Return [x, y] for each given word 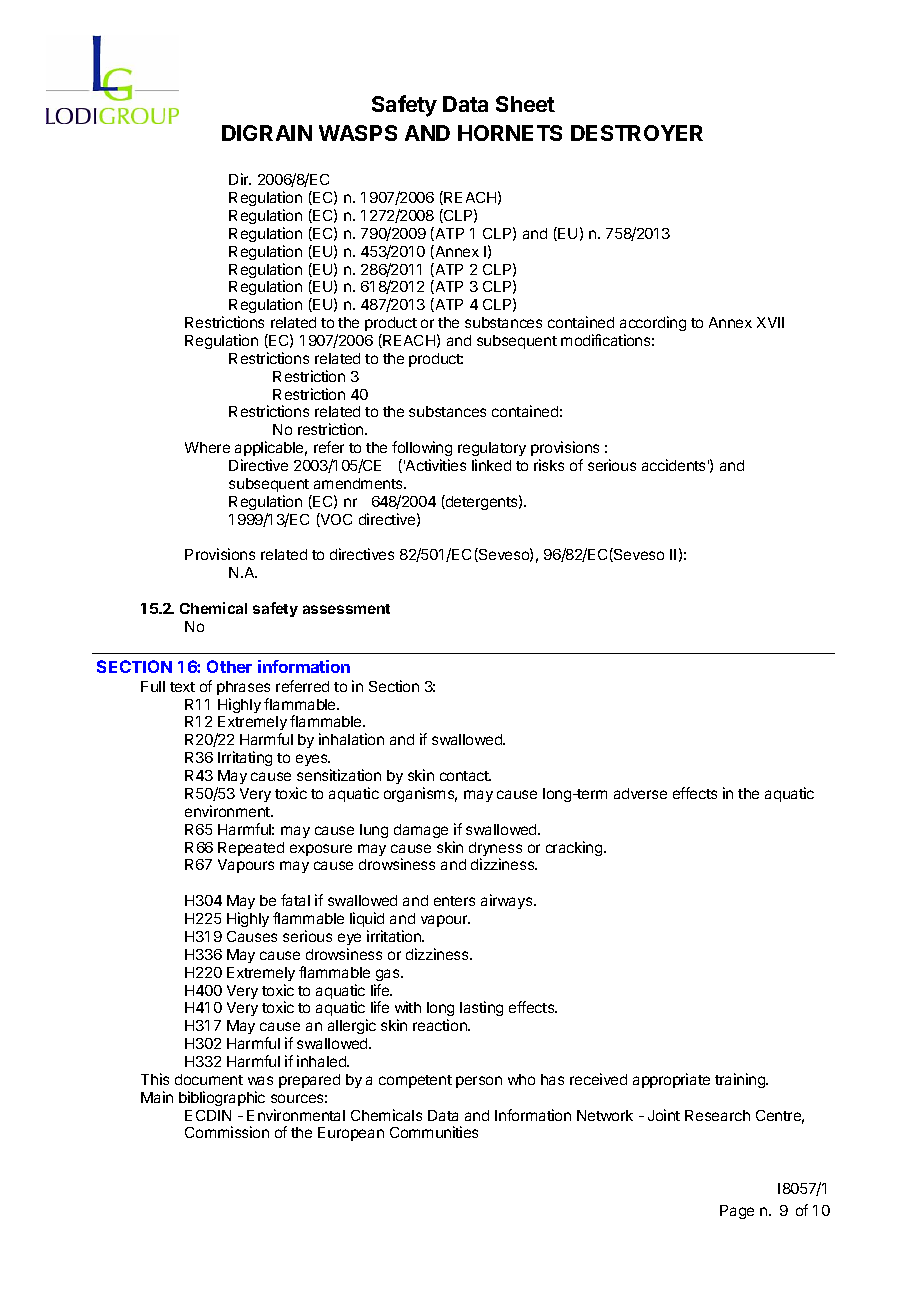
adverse [640, 793]
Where [207, 447]
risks [549, 465]
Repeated [251, 849]
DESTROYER [637, 133]
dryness [495, 850]
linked [491, 465]
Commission [227, 1132]
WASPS [358, 133]
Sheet [525, 104]
